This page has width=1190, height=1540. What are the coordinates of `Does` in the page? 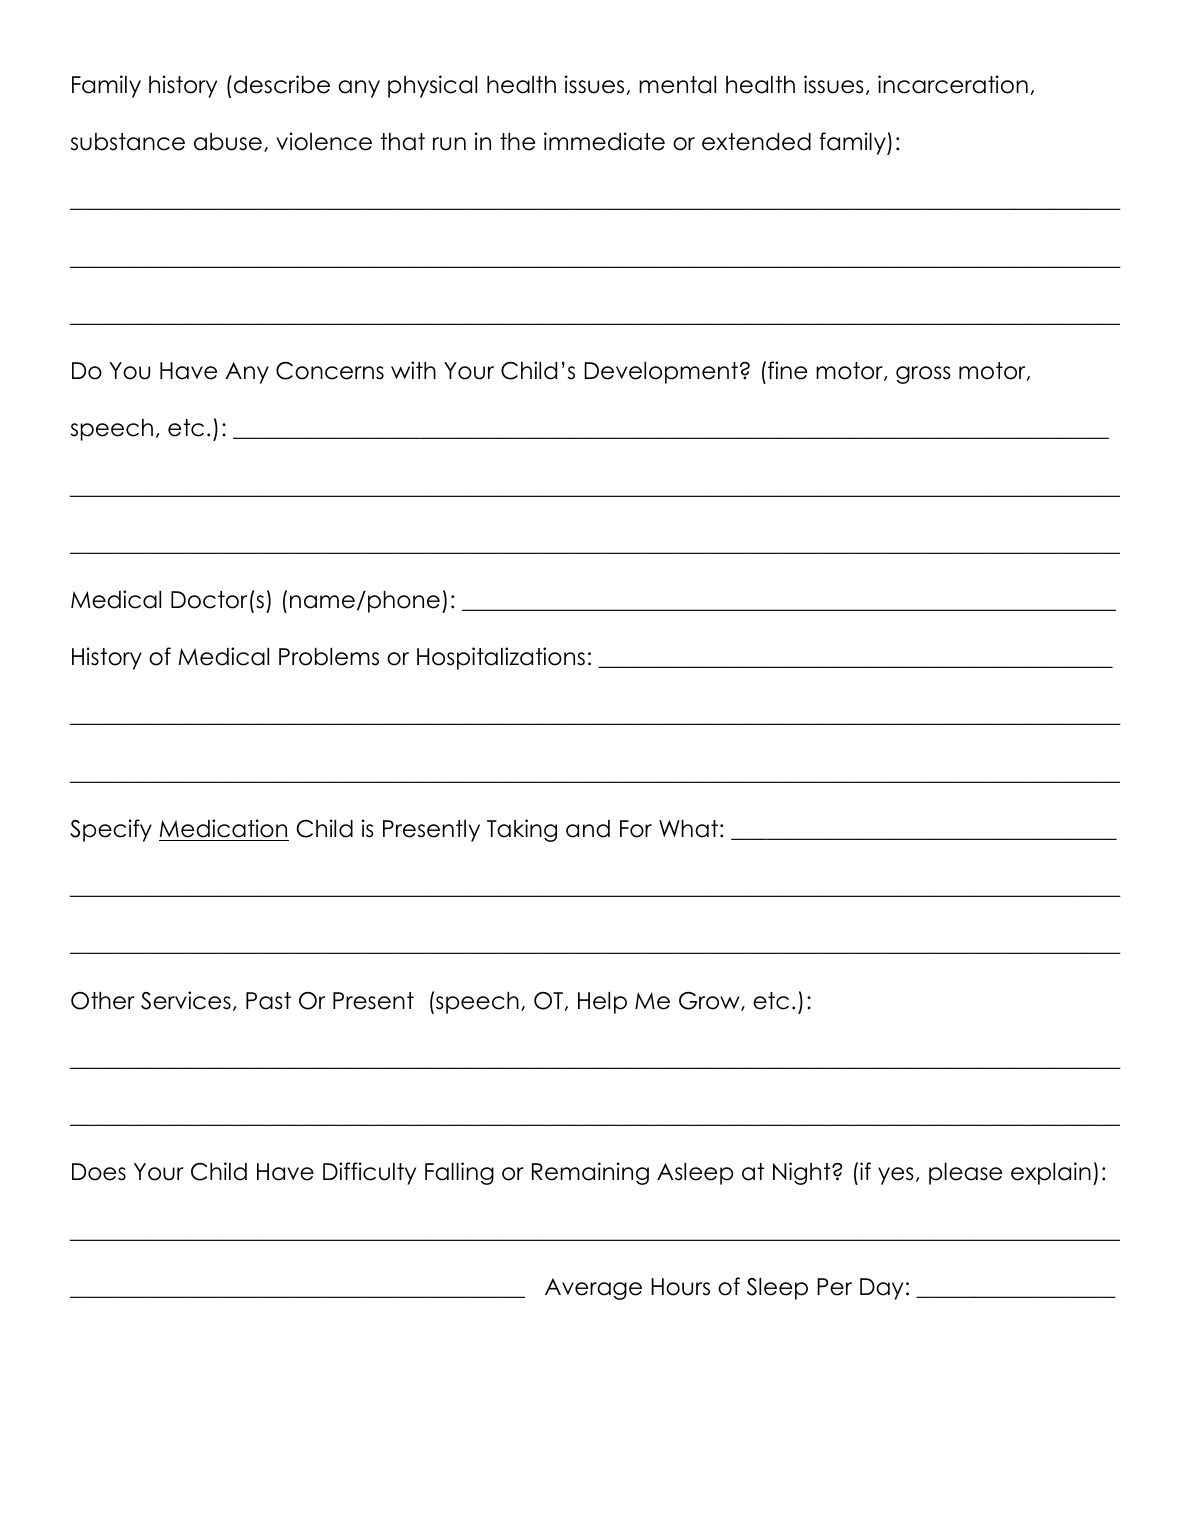 It's located at (99, 1172).
